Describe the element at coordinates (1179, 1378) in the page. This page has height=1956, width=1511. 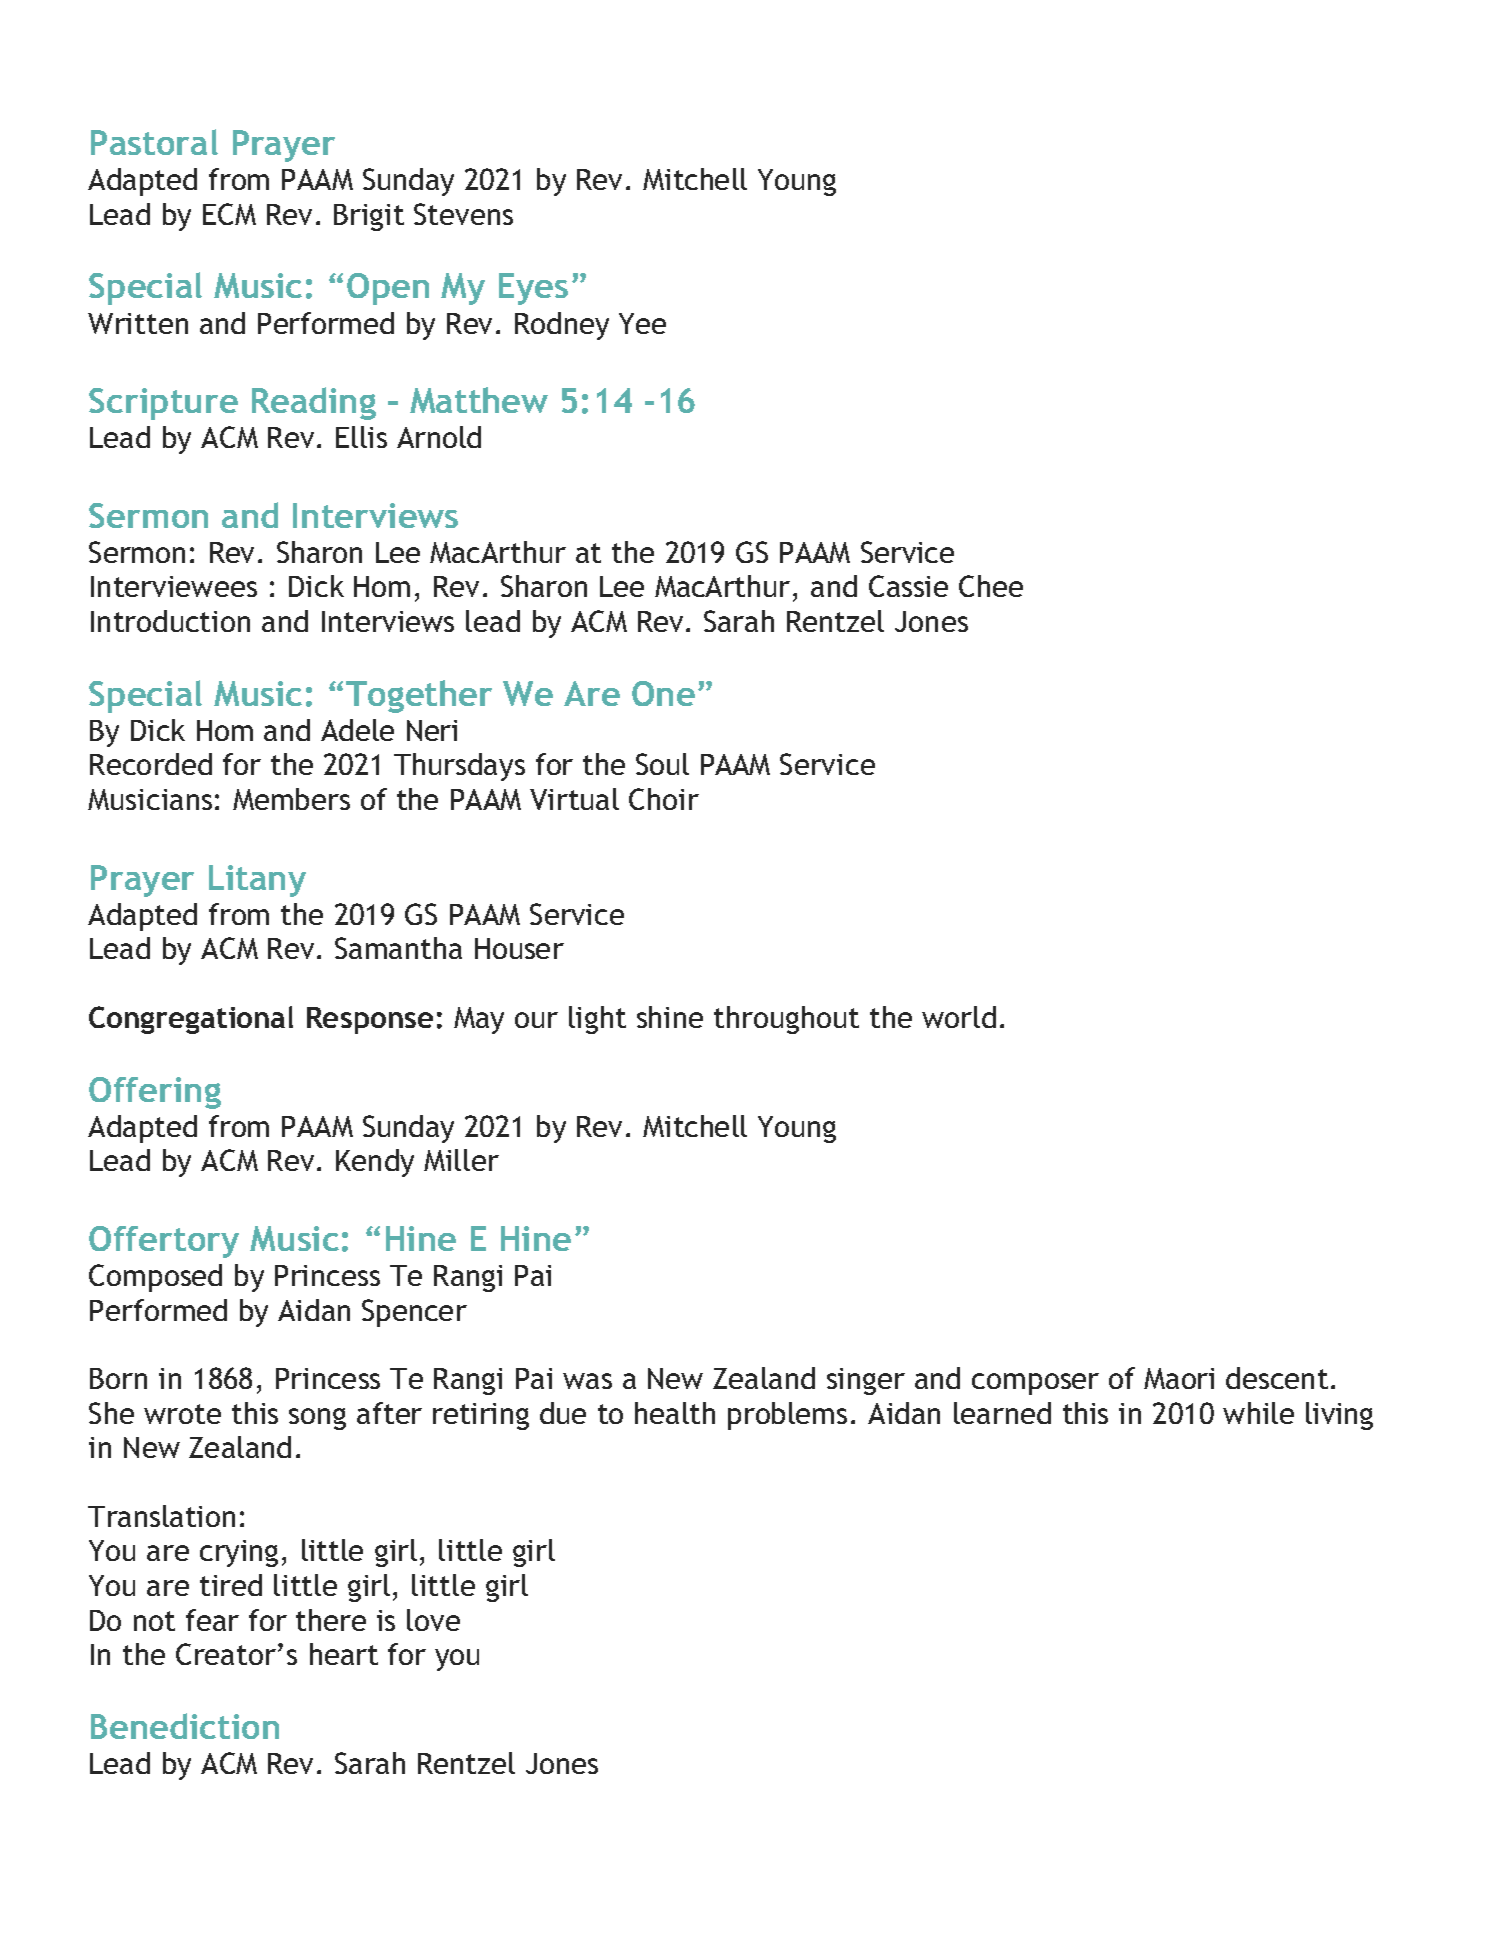
I see `Maori` at that location.
